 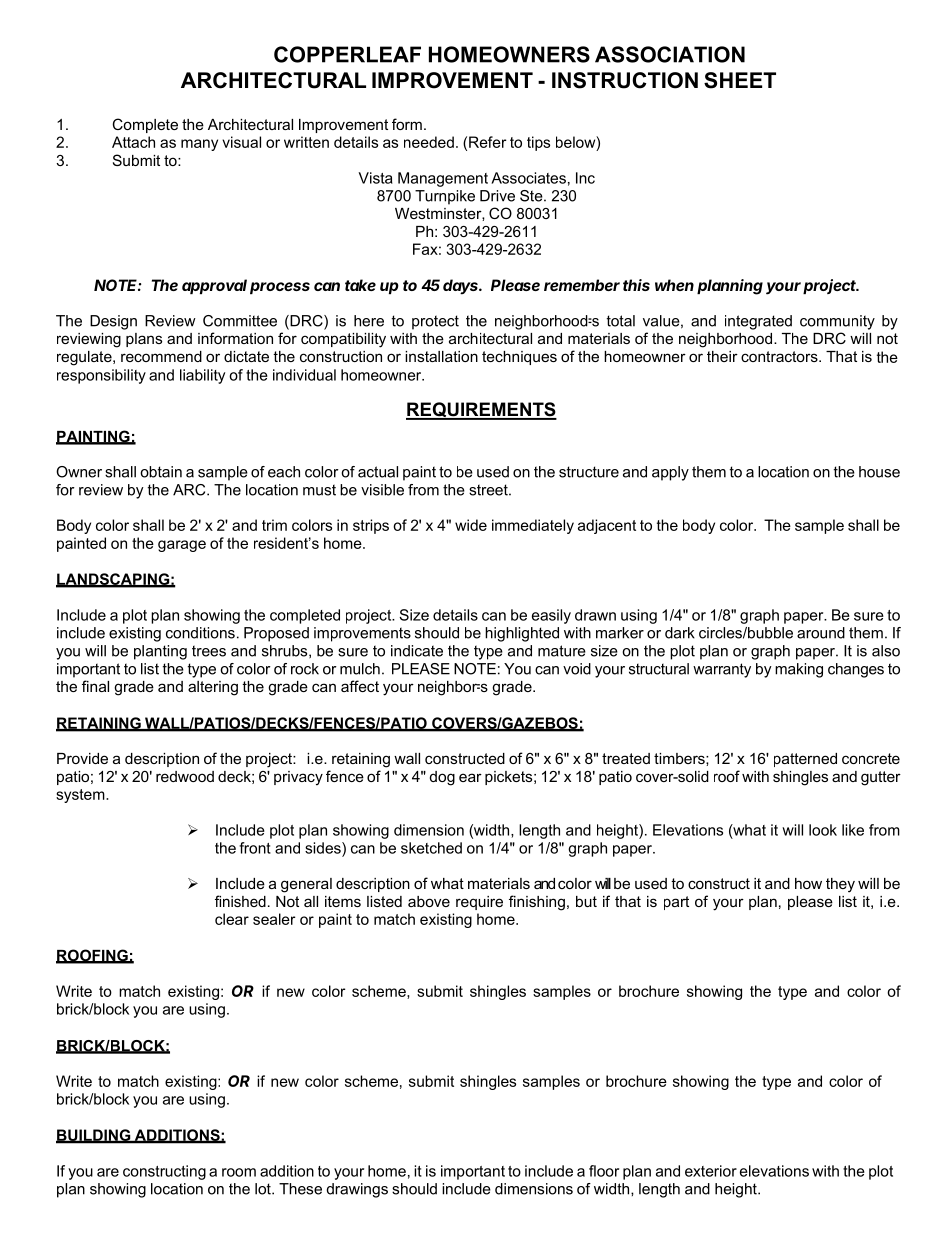 I want to click on floor, so click(x=604, y=1171).
